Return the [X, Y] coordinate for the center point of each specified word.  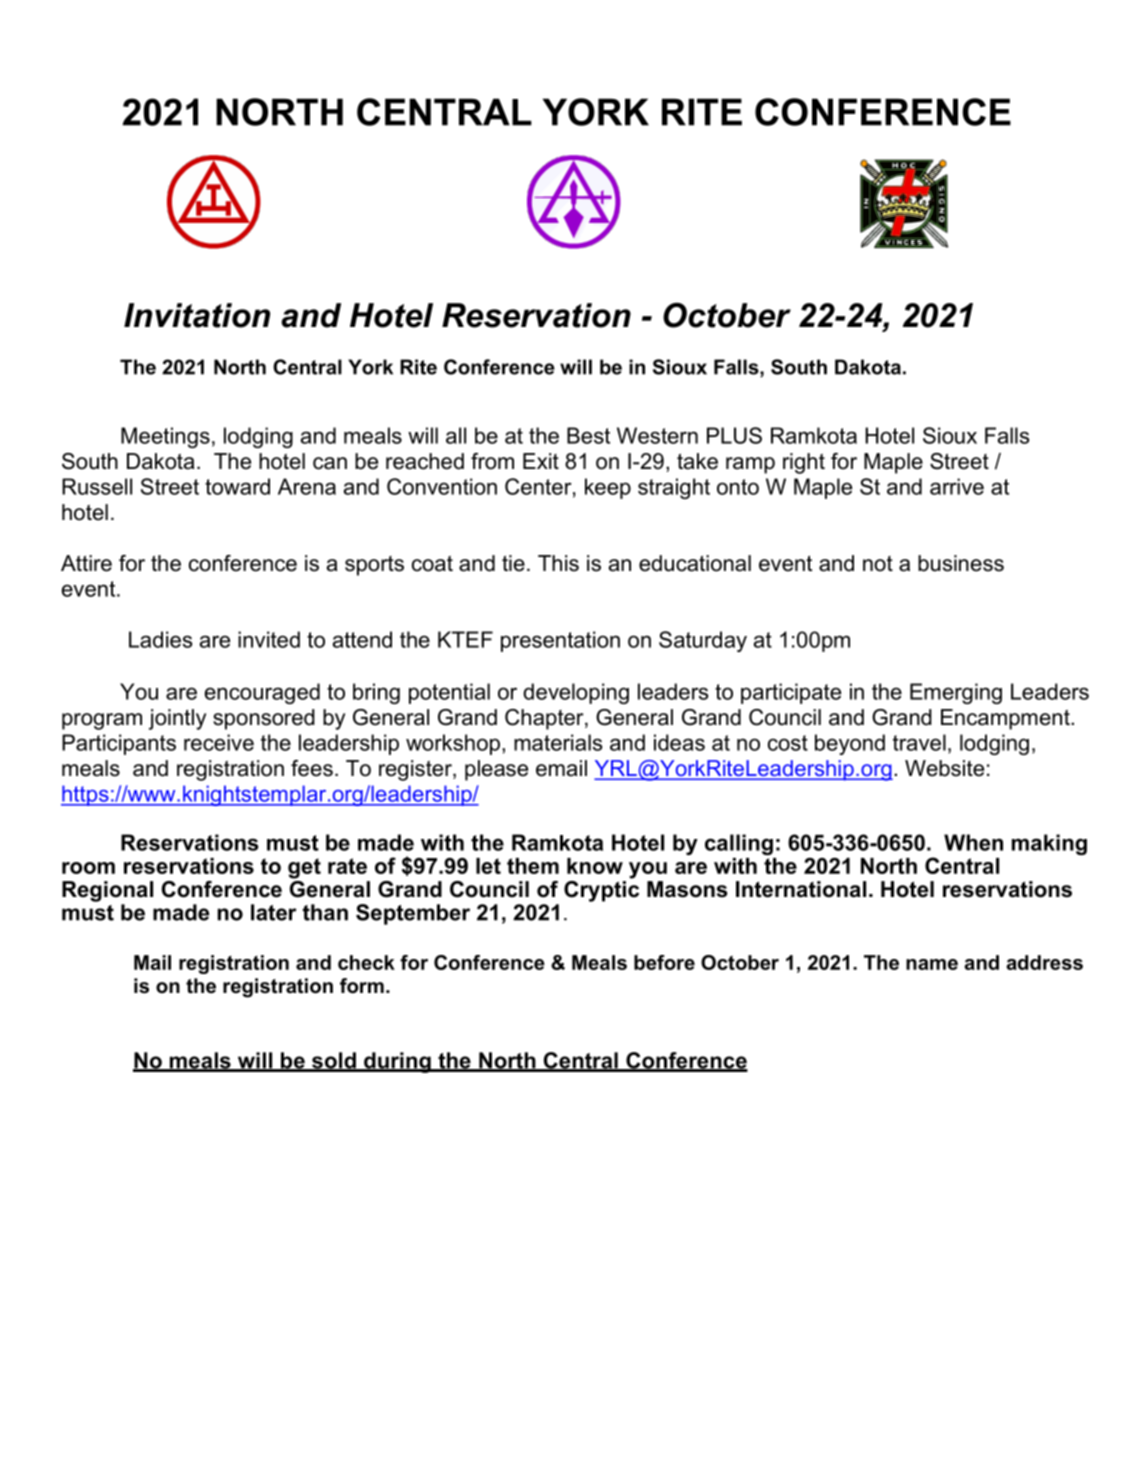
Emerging [956, 693]
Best [588, 435]
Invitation [197, 315]
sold [334, 1061]
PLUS [734, 435]
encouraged [262, 693]
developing [576, 693]
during [397, 1062]
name [932, 964]
